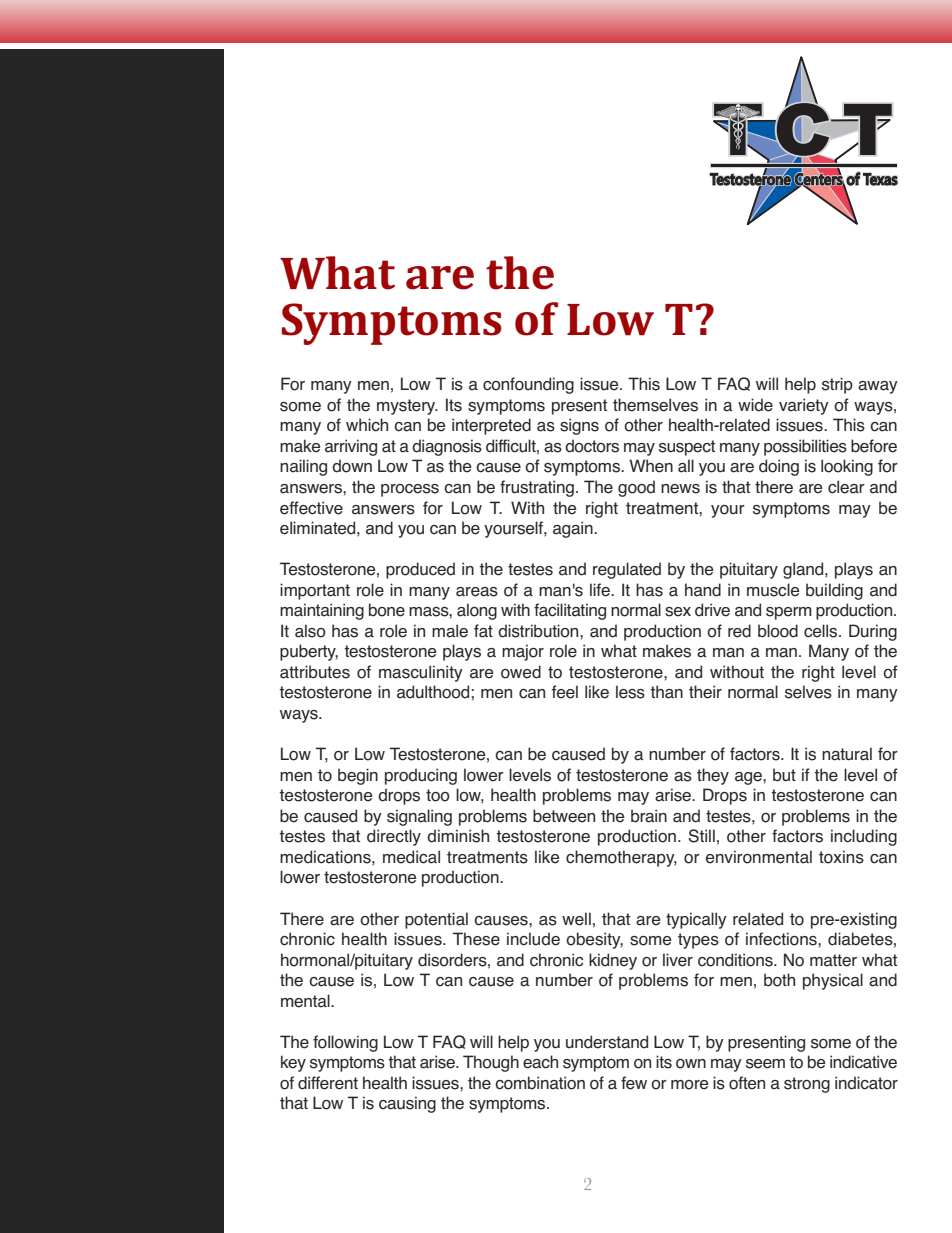  I want to click on variety, so click(804, 406).
